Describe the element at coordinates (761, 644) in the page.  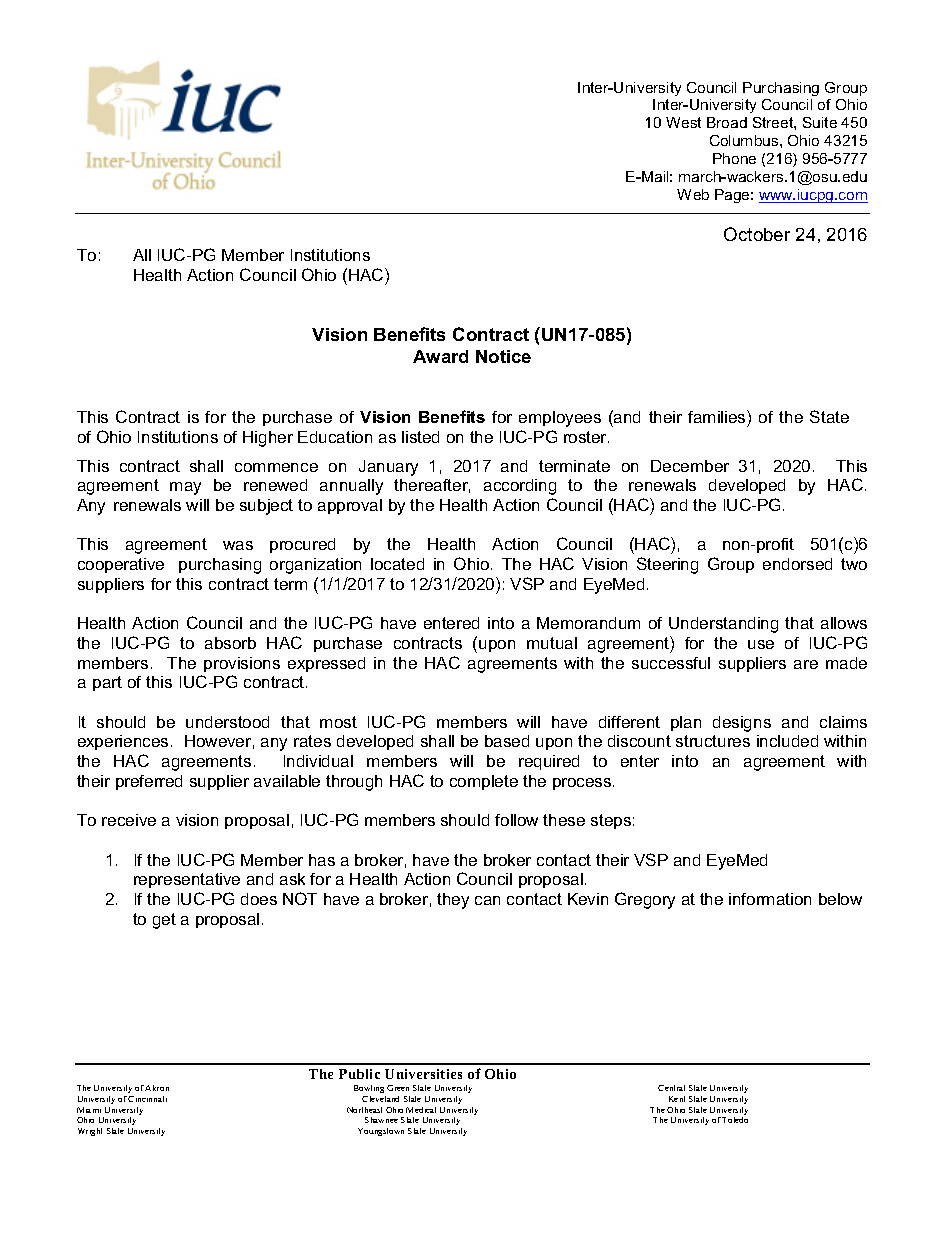
I see `use` at that location.
